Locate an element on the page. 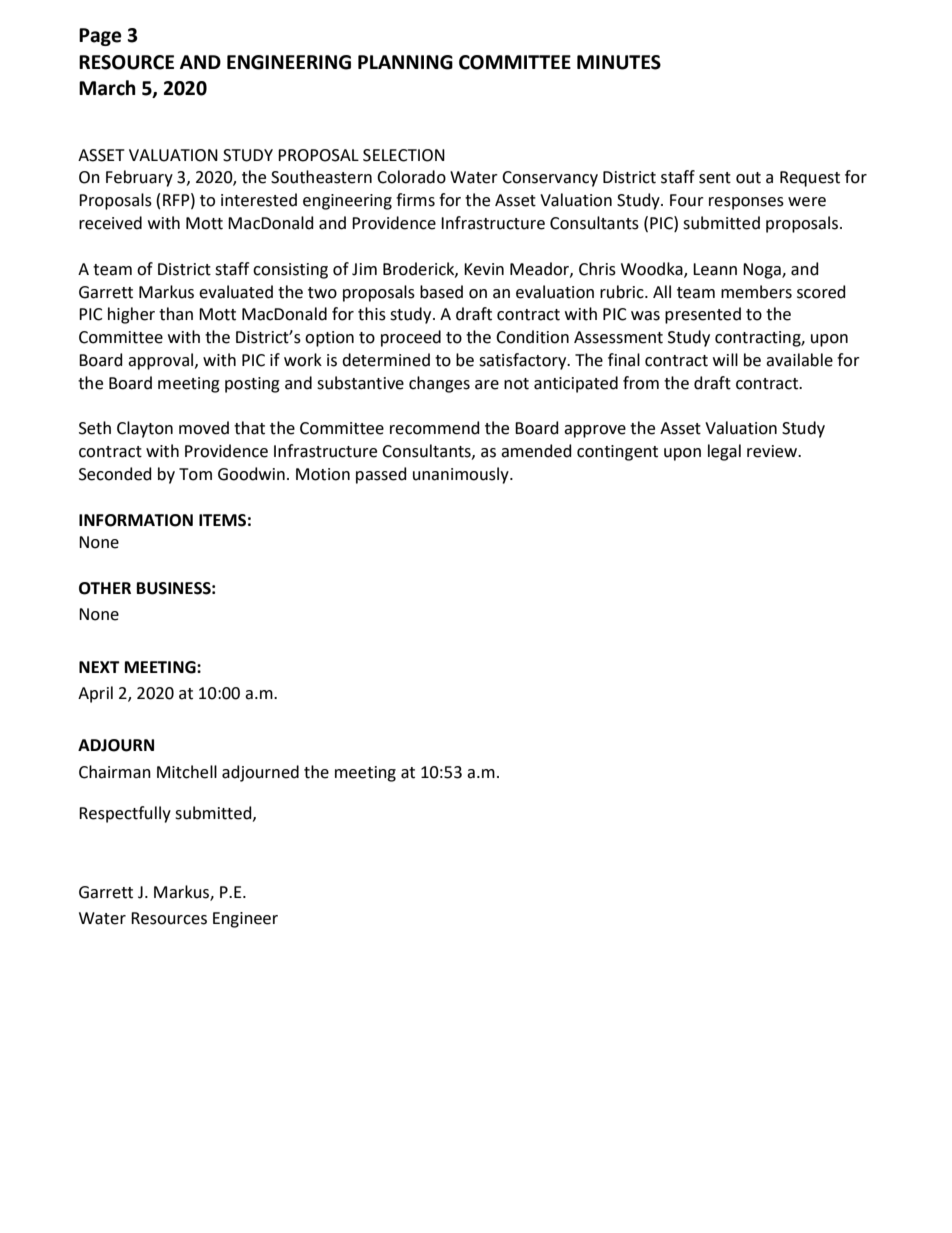 Image resolution: width=952 pixels, height=1233 pixels. Respectfully is located at coordinates (125, 814).
